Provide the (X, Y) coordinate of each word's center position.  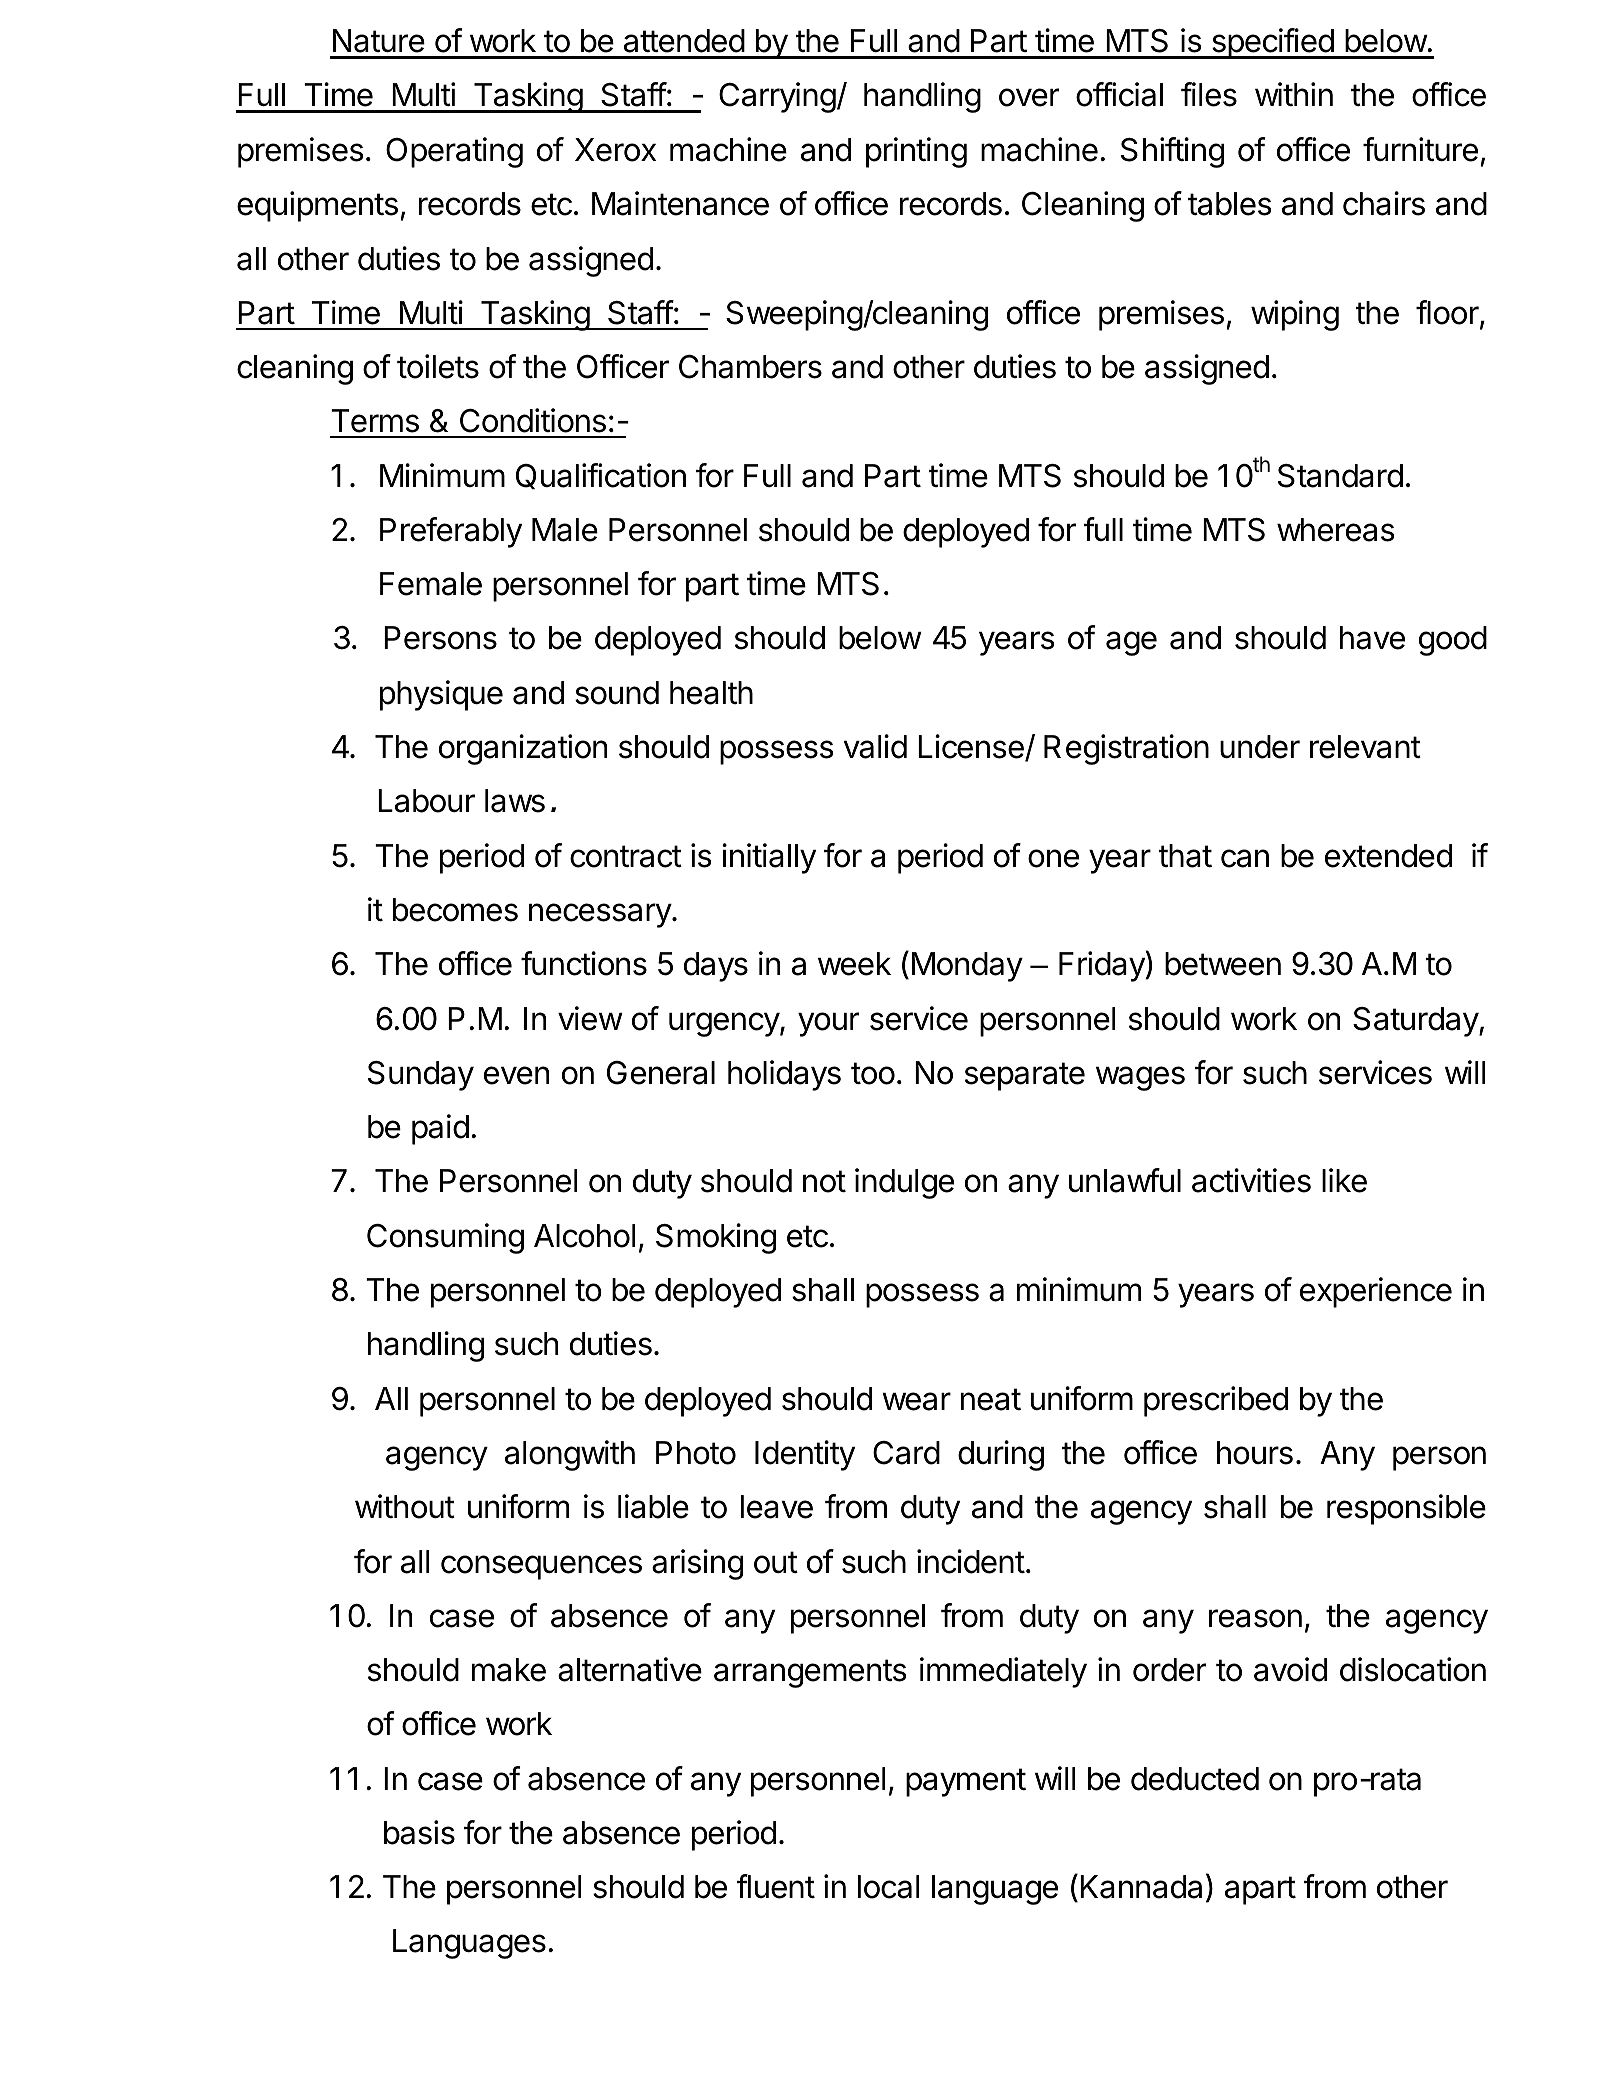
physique (441, 695)
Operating (454, 152)
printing (916, 152)
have (1372, 638)
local (888, 1887)
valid (875, 746)
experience (1376, 1292)
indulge (904, 1183)
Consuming (445, 1238)
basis (419, 1832)
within (1294, 94)
